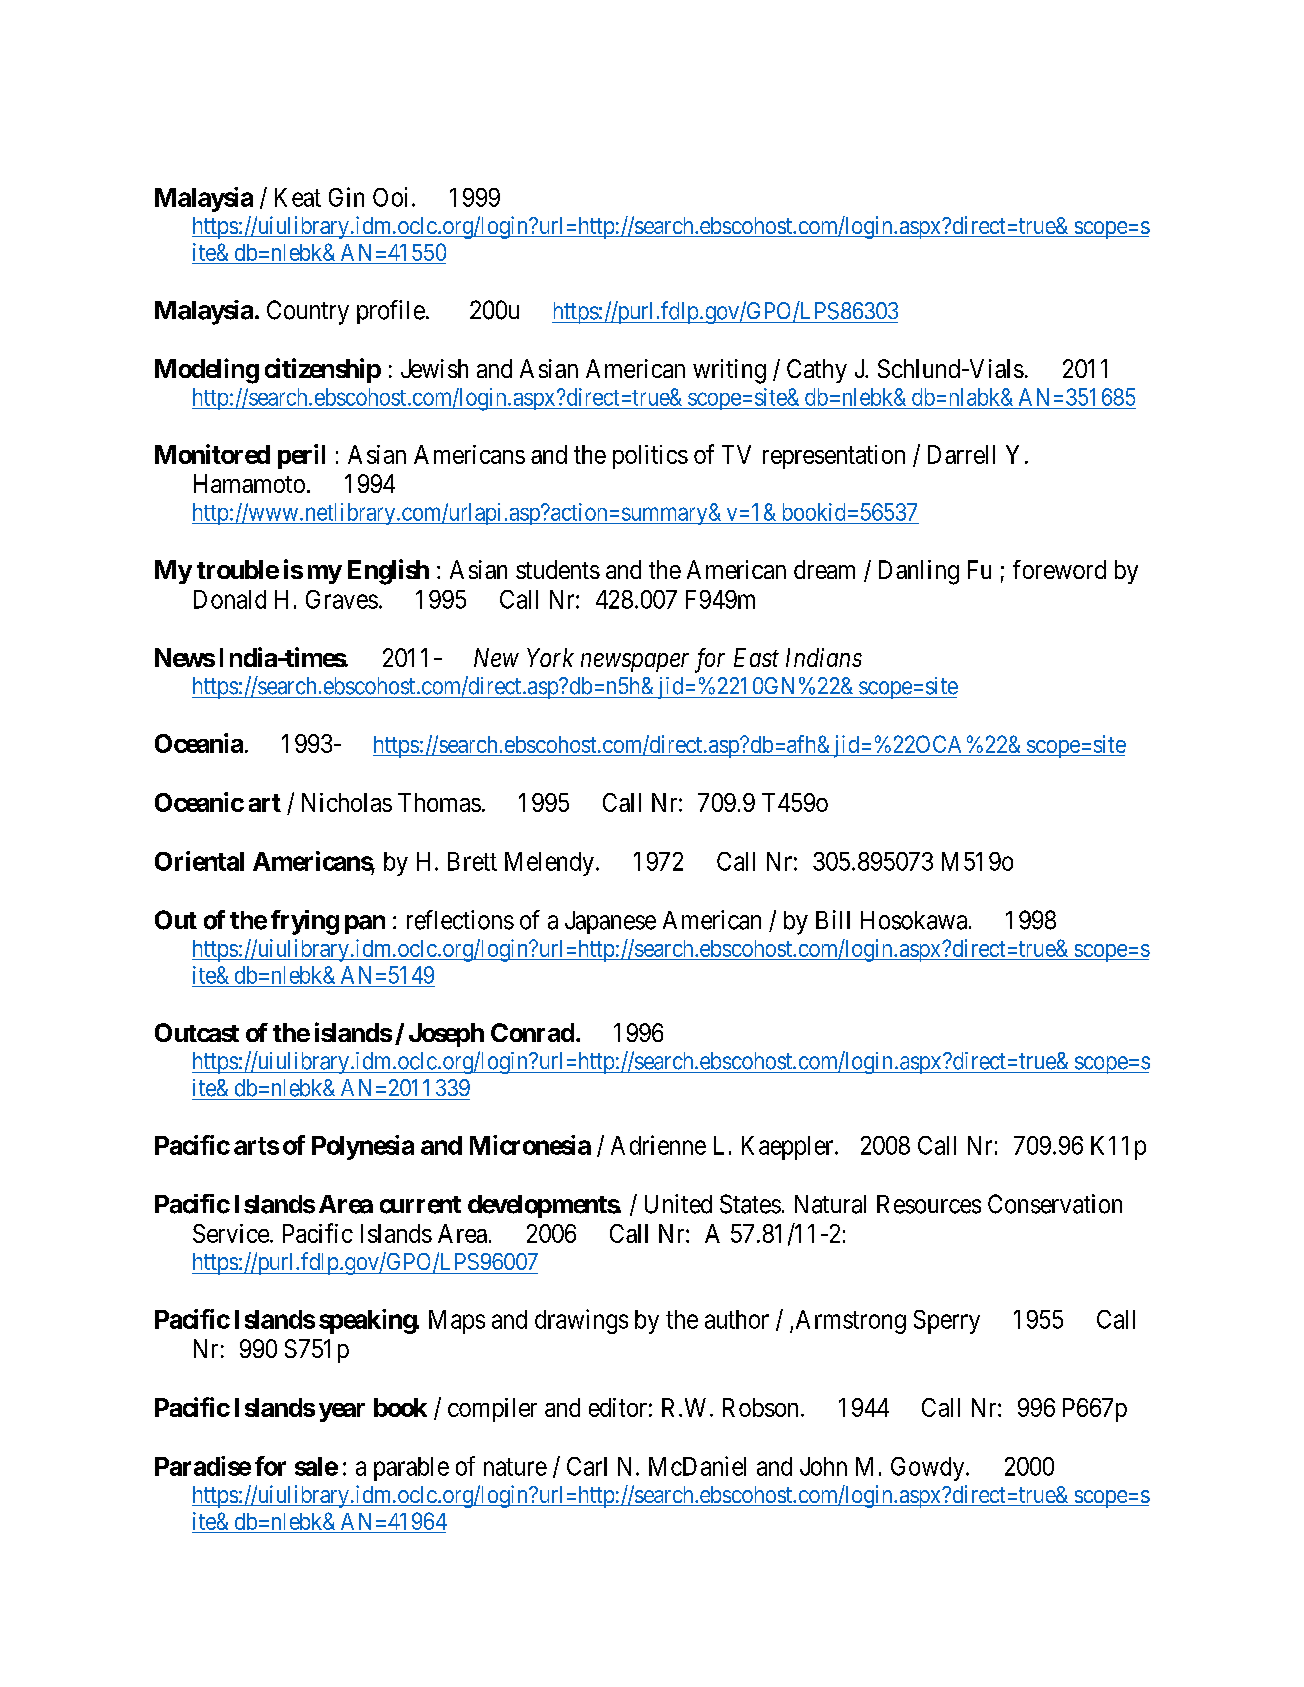  What do you see at coordinates (729, 371) in the document?
I see `writing` at bounding box center [729, 371].
